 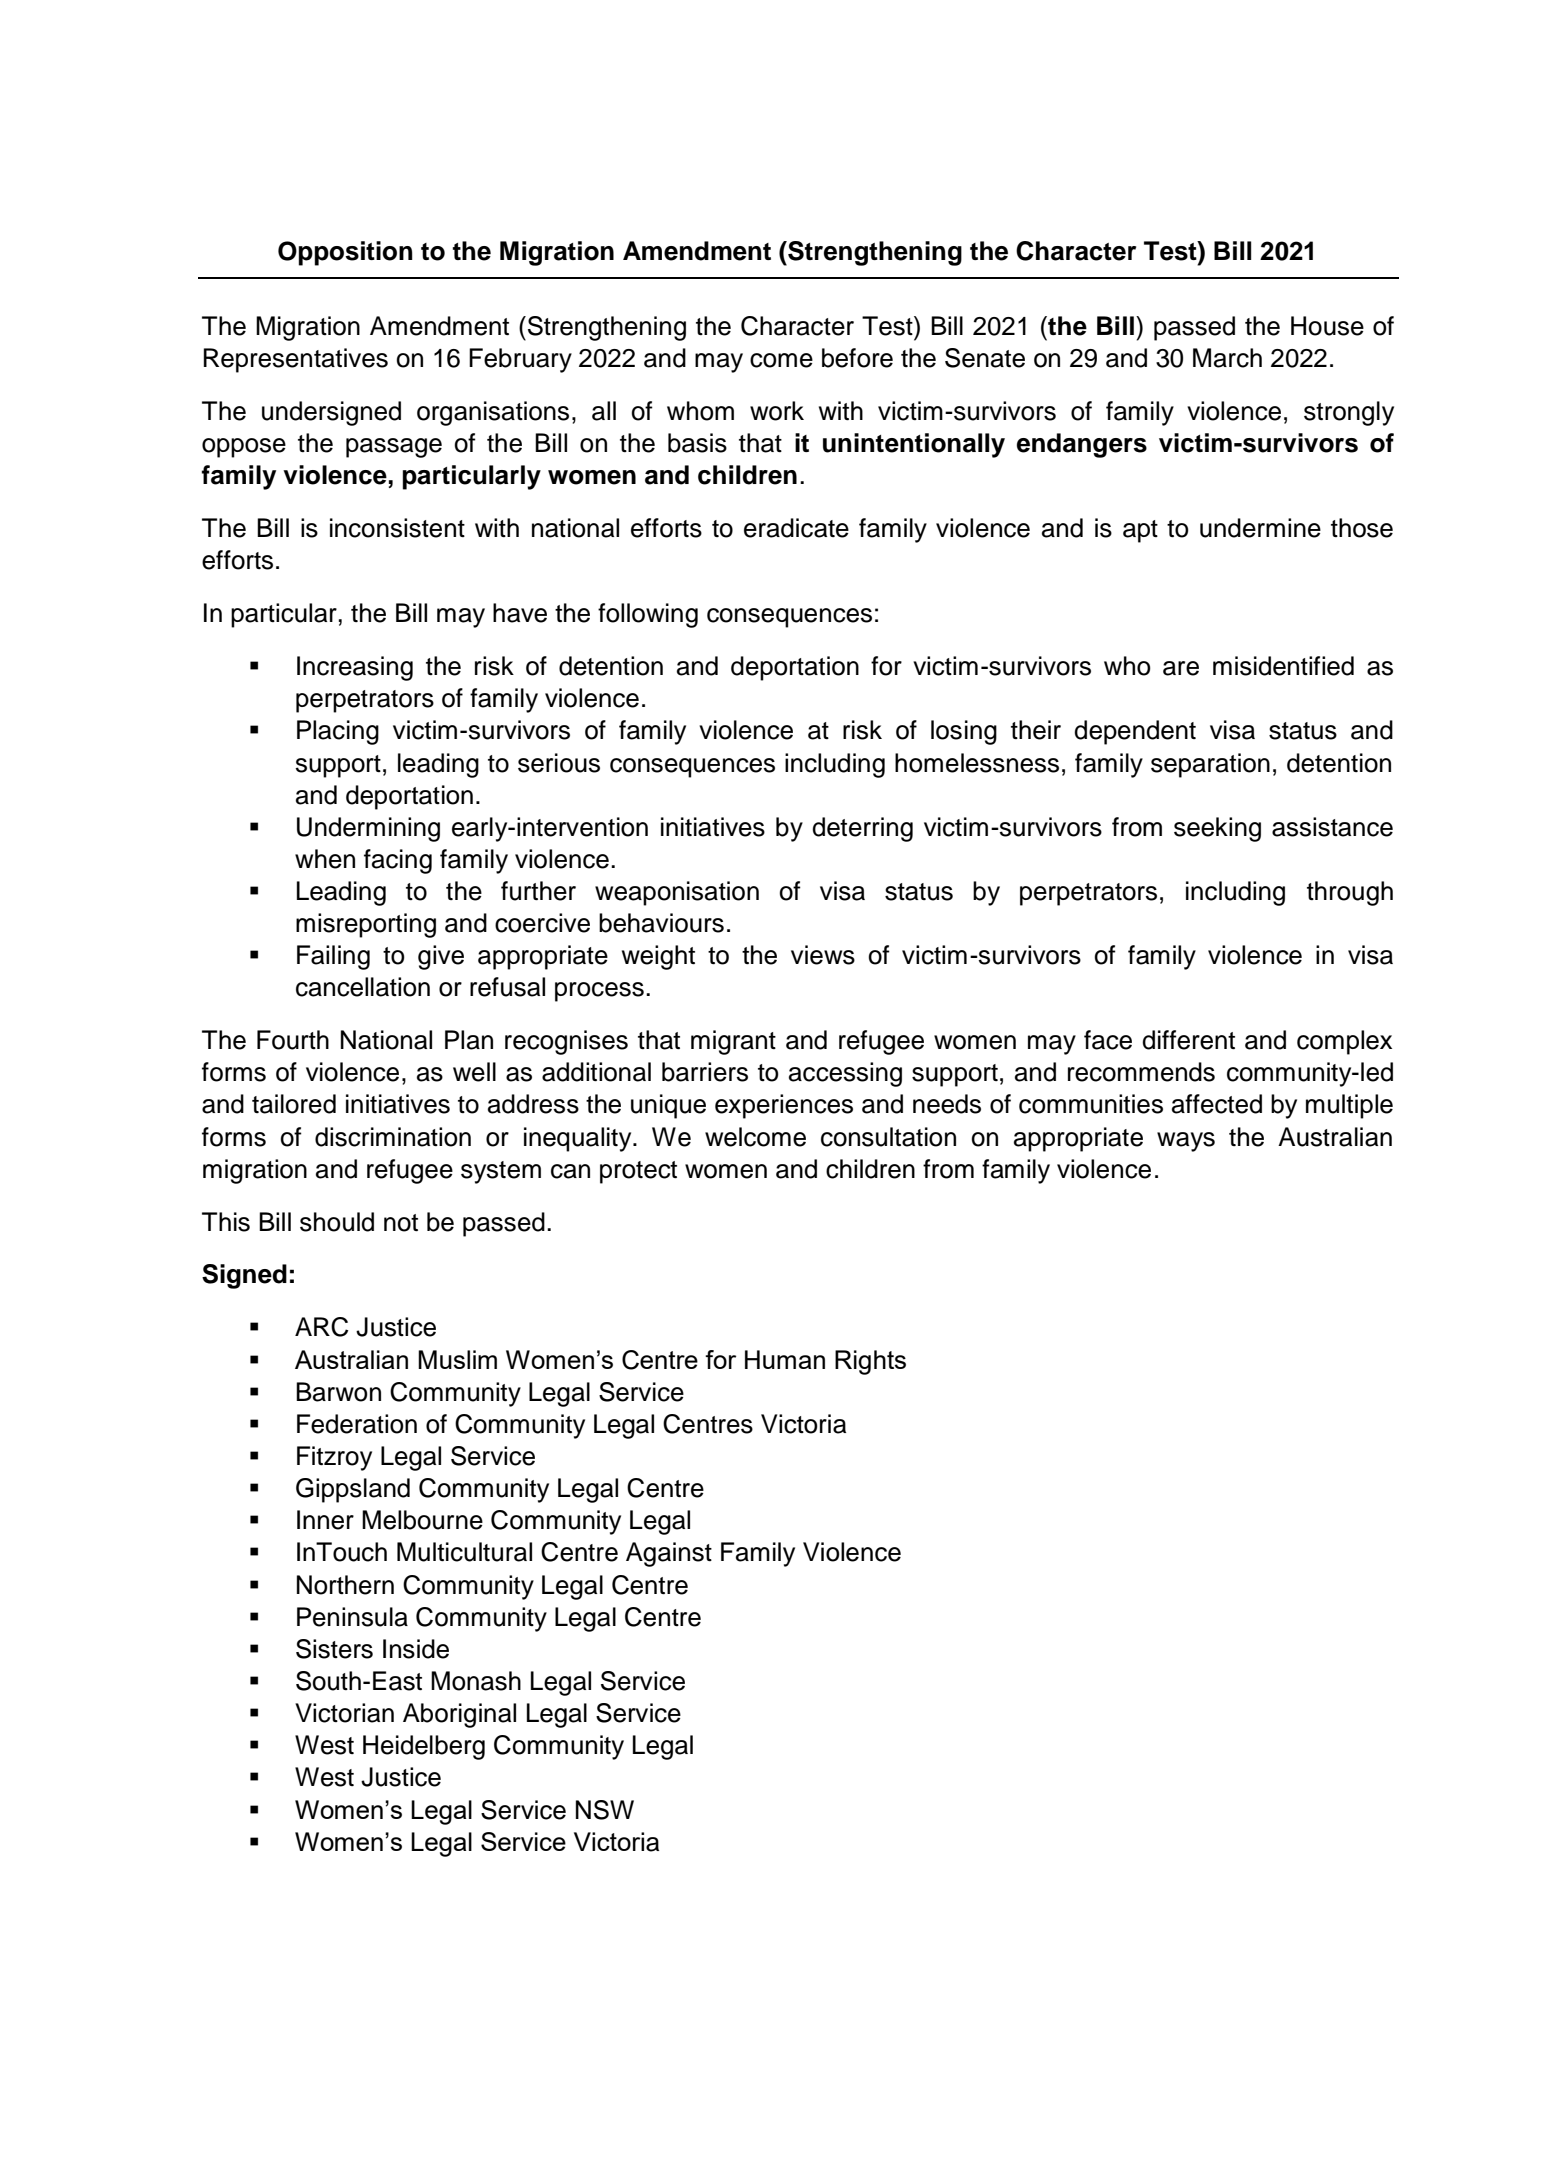 I want to click on separation, so click(x=1210, y=765).
